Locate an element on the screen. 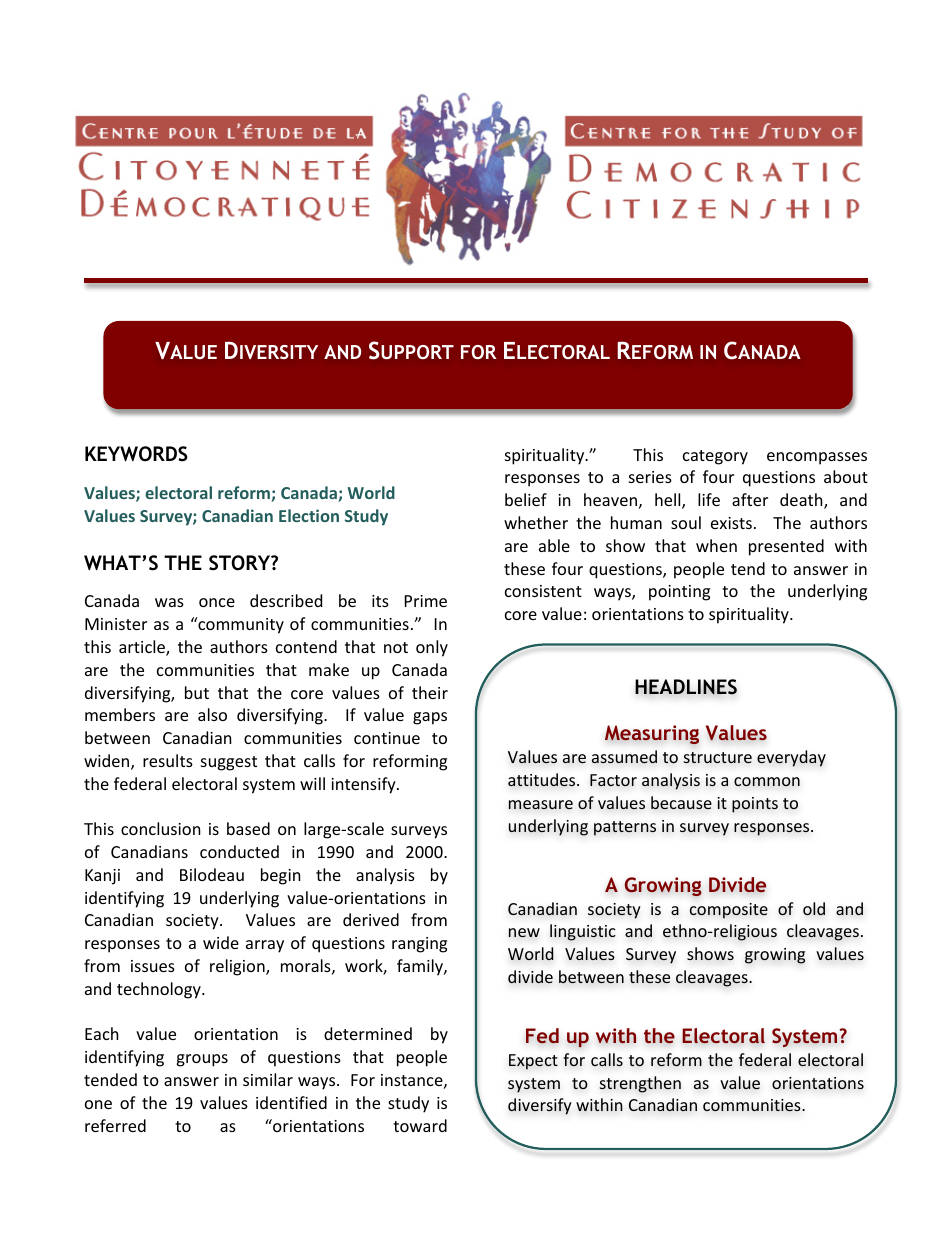  continue is located at coordinates (387, 738).
